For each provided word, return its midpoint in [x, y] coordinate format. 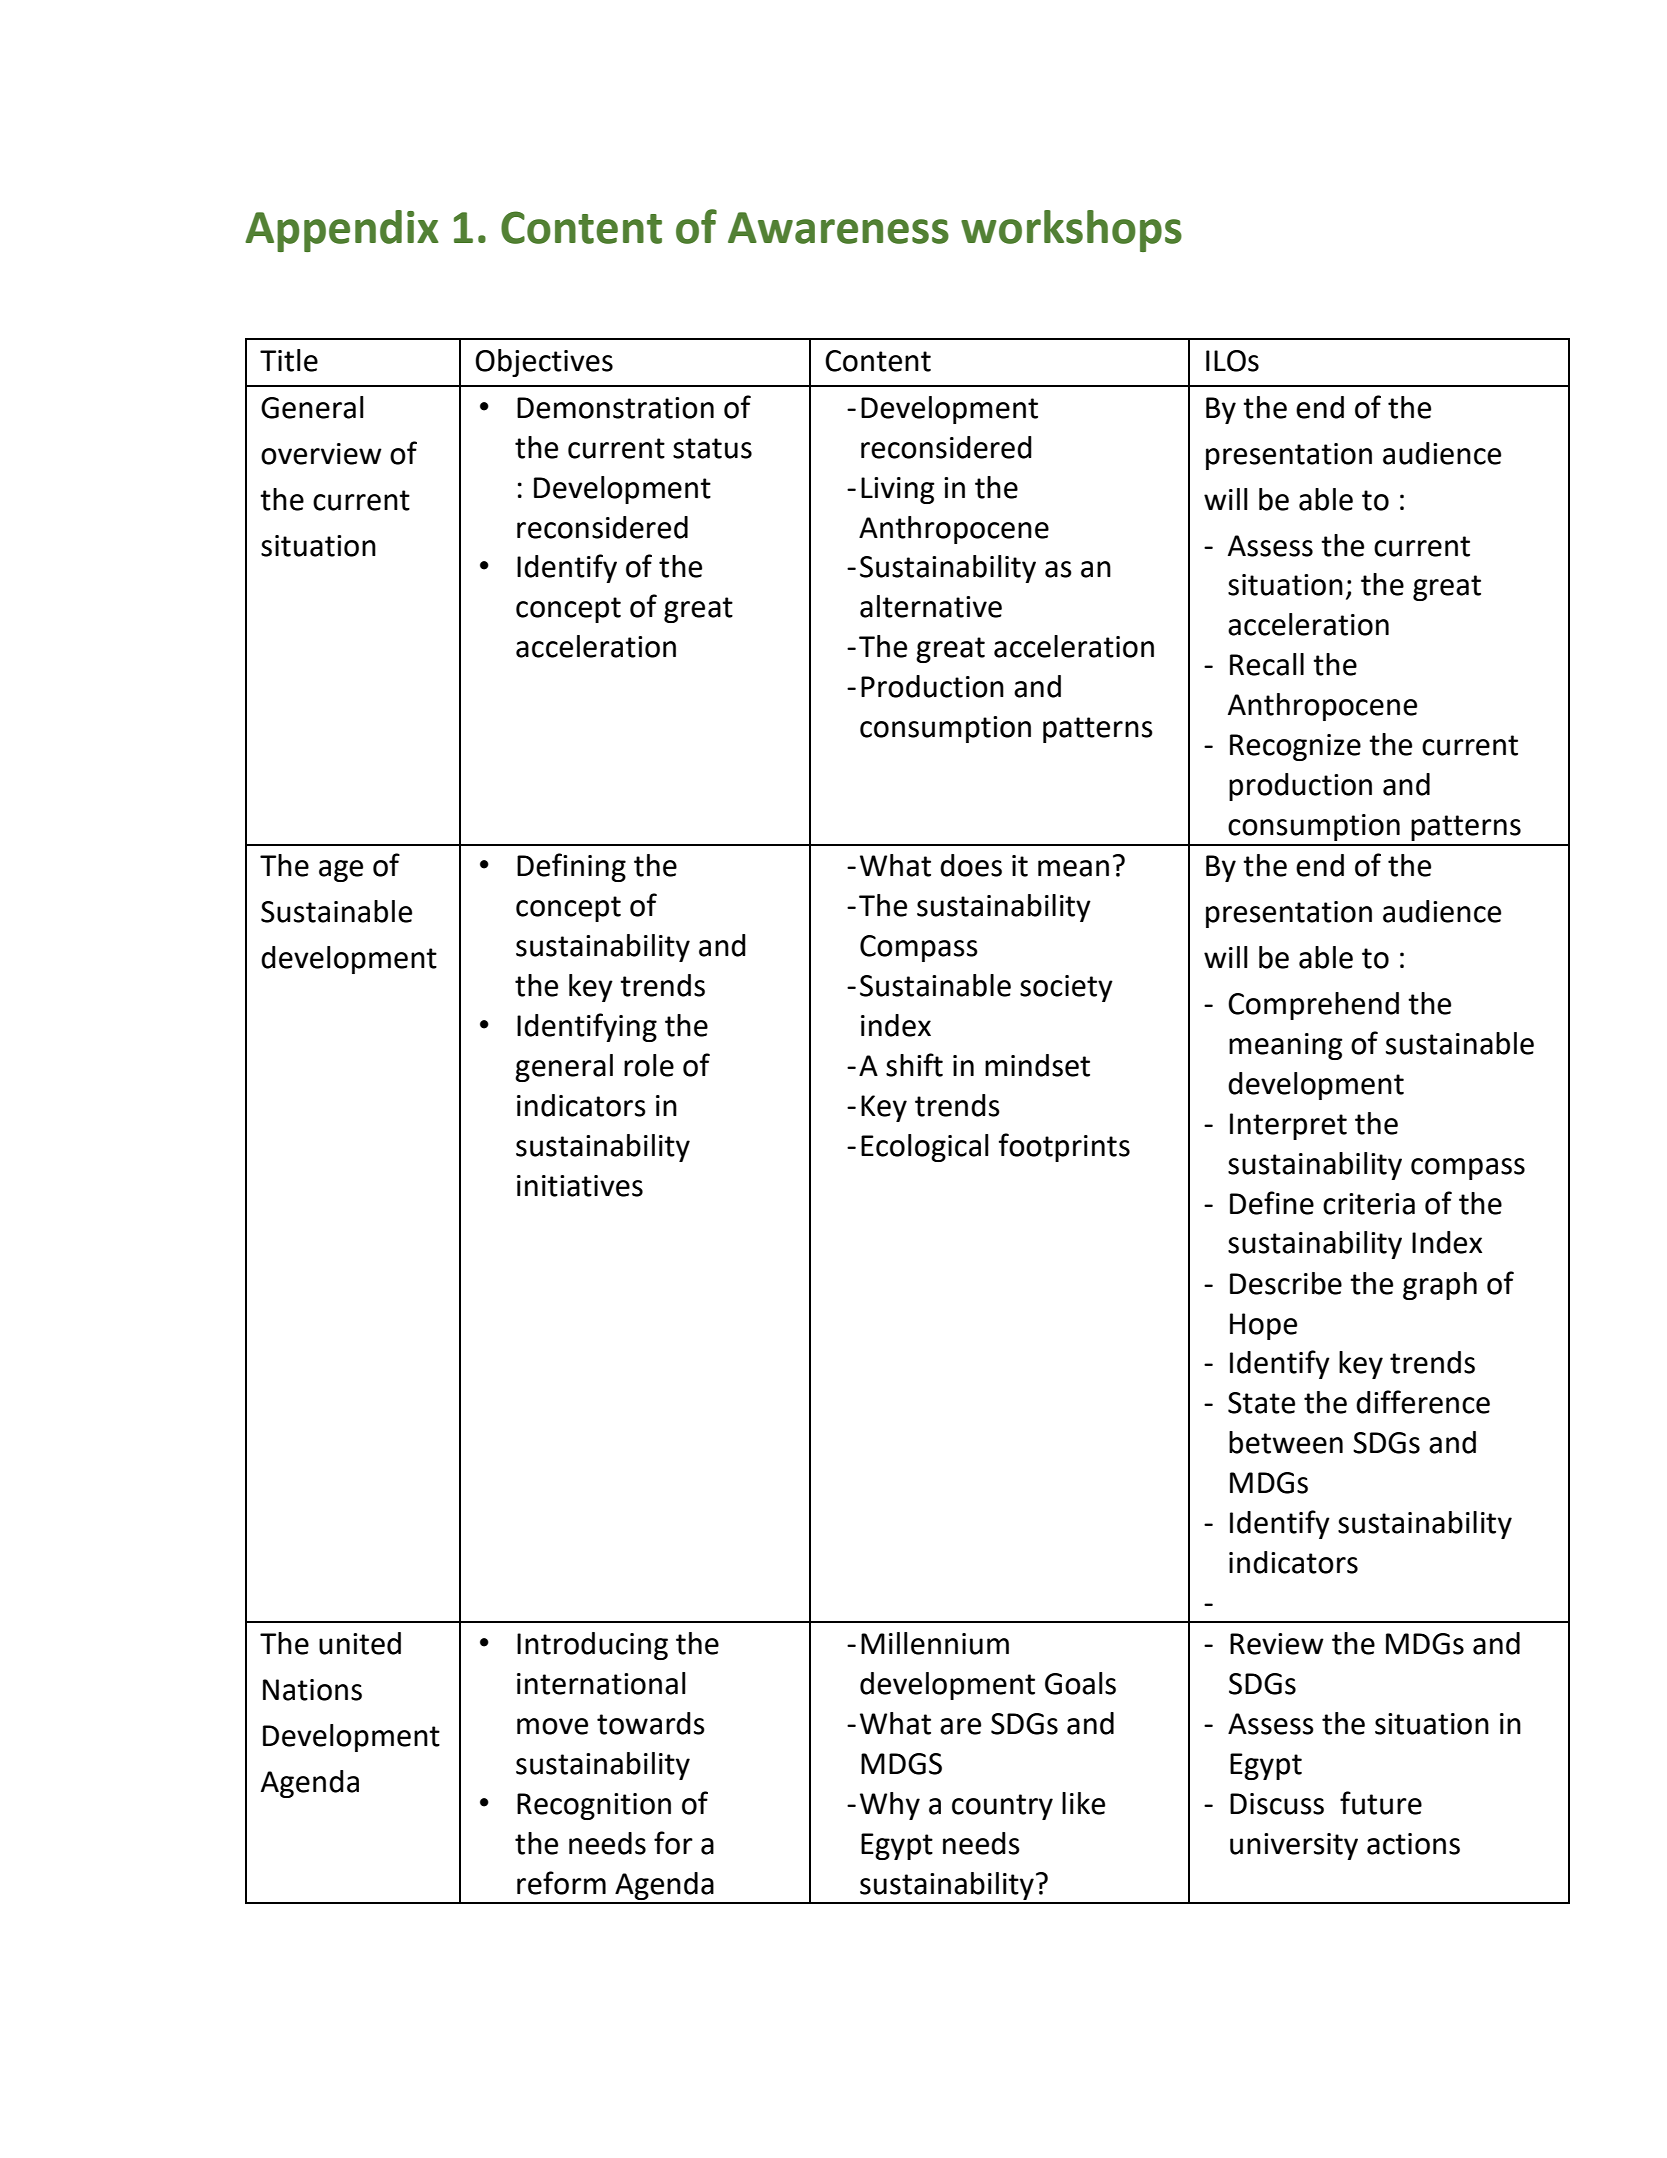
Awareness [838, 228]
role [649, 1065]
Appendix [342, 231]
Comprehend [1313, 1006]
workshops [1071, 231]
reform [561, 1883]
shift [914, 1065]
